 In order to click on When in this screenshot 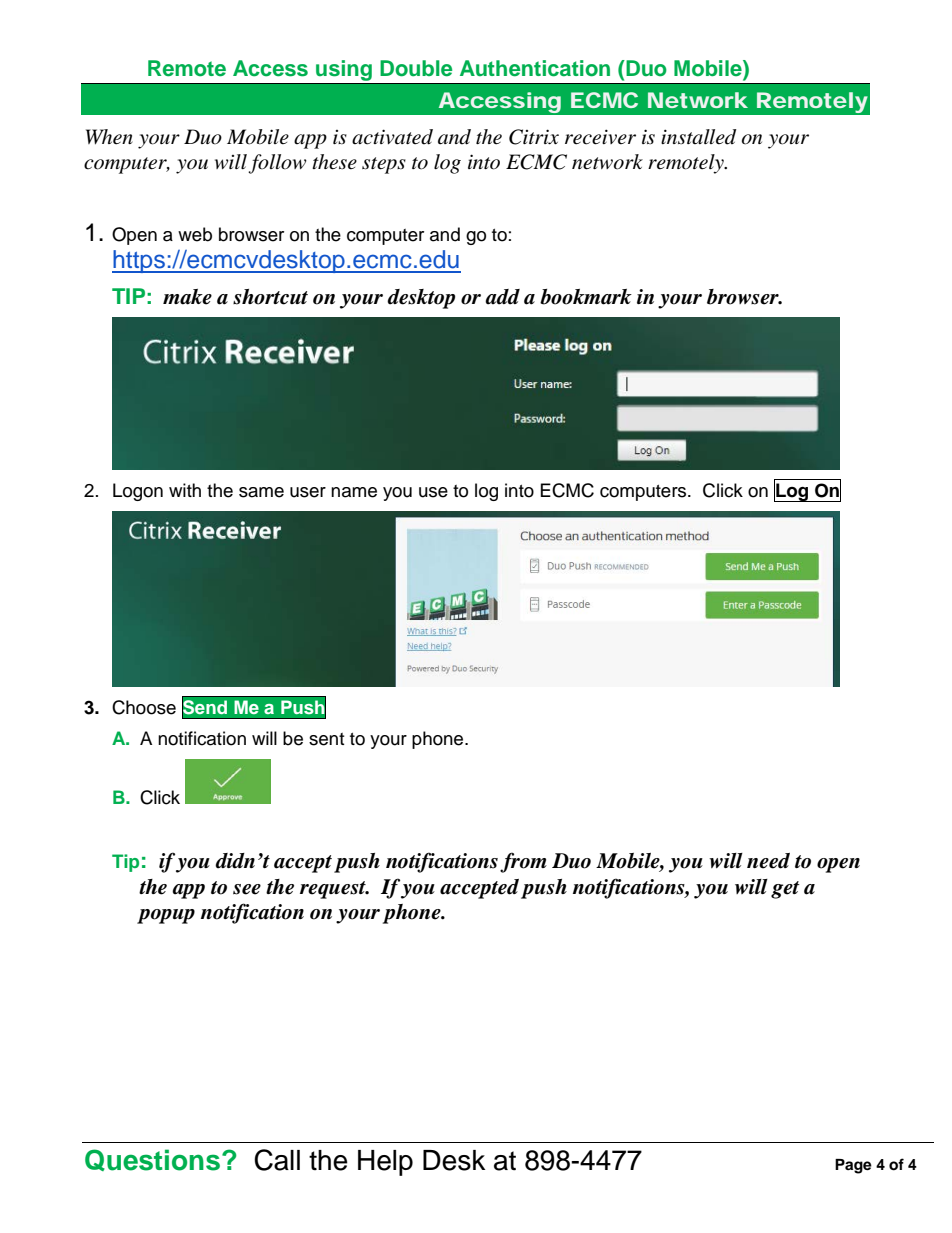, I will do `click(109, 137)`.
